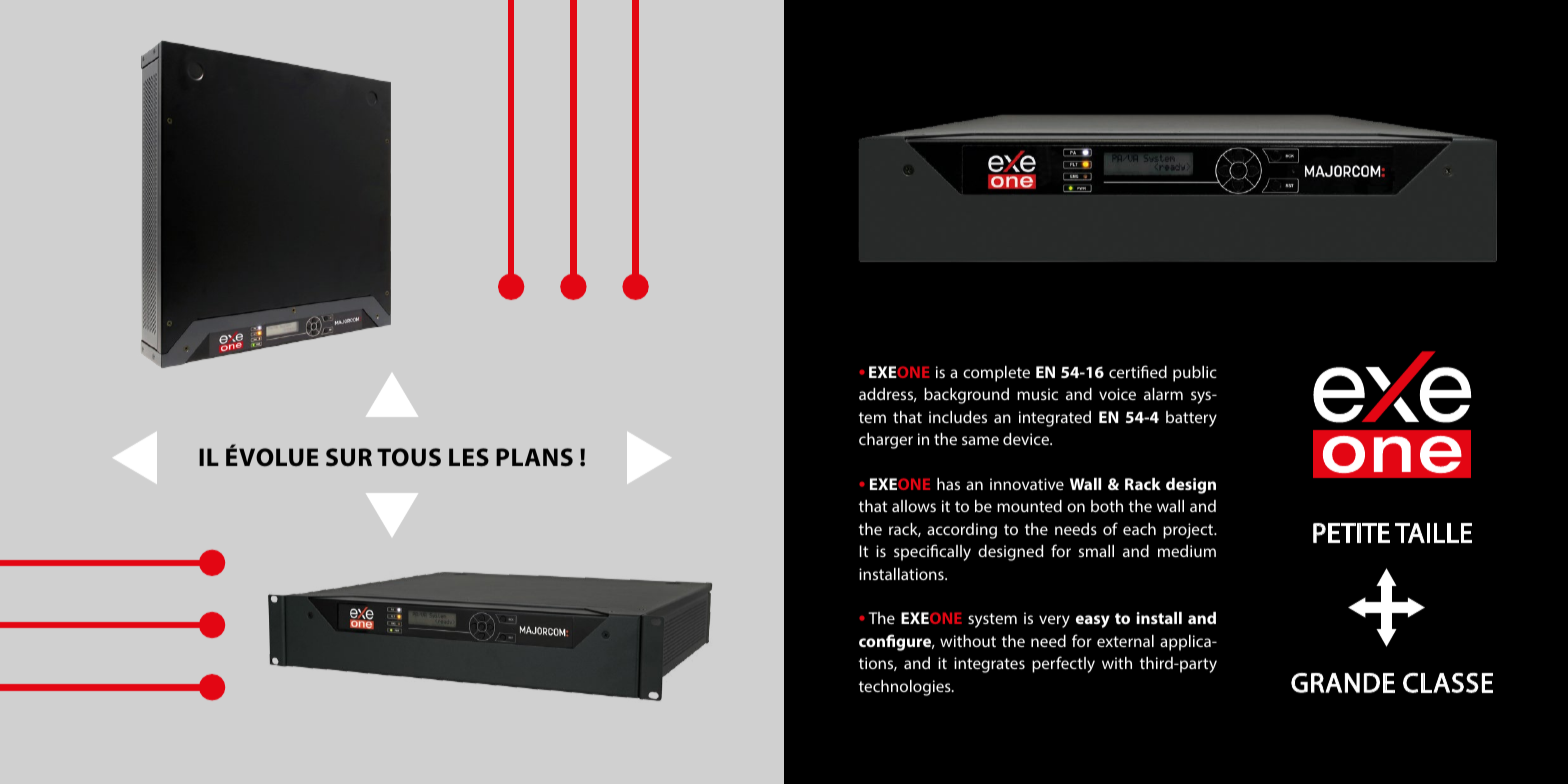 Image resolution: width=1568 pixels, height=784 pixels. Describe the element at coordinates (1195, 374) in the image. I see `public` at that location.
